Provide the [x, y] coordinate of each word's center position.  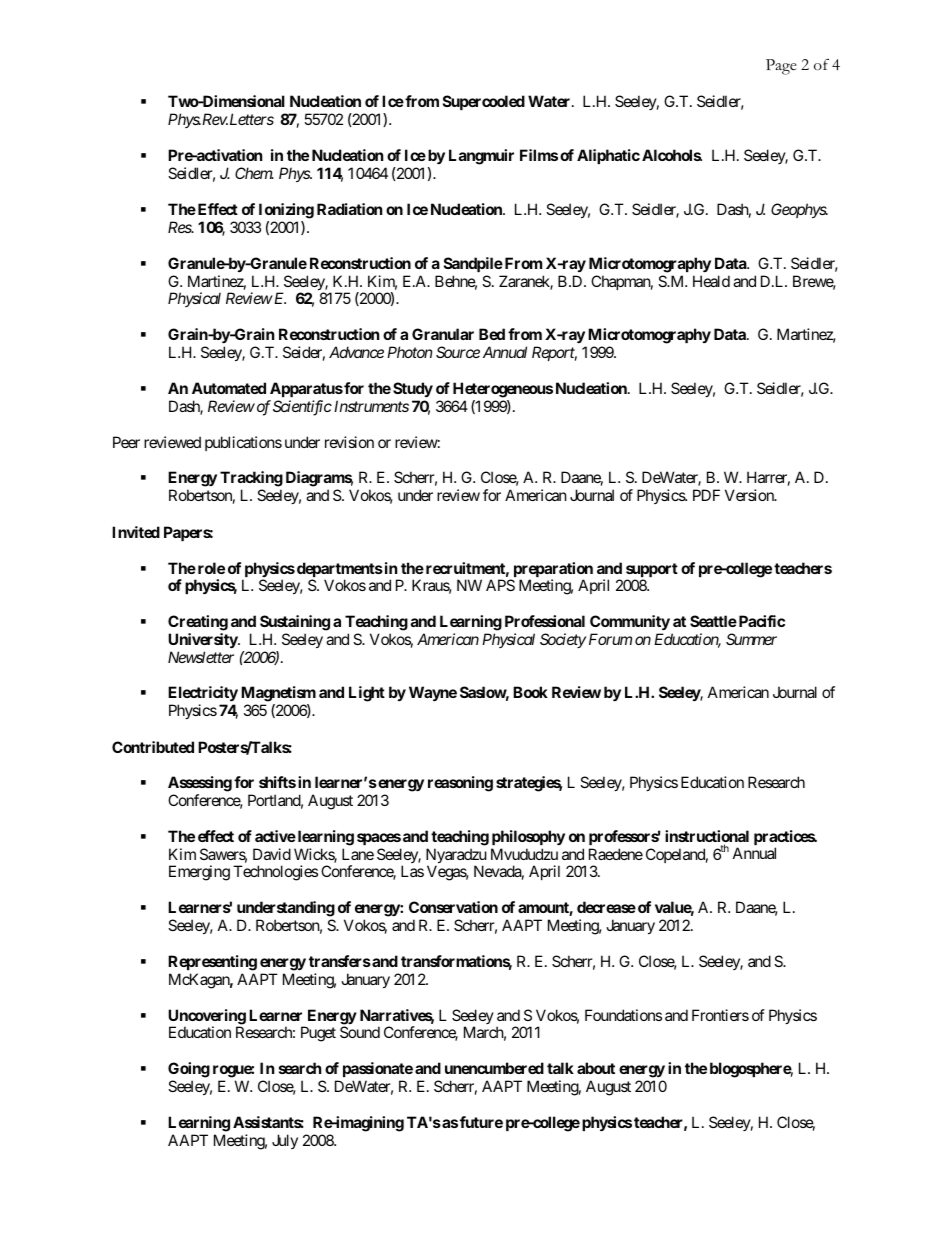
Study [413, 389]
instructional [707, 837]
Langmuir [481, 157]
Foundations [623, 1015]
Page [781, 67]
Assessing [200, 784]
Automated [229, 388]
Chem [254, 173]
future [481, 1122]
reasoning [460, 784]
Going [189, 1070]
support [652, 571]
